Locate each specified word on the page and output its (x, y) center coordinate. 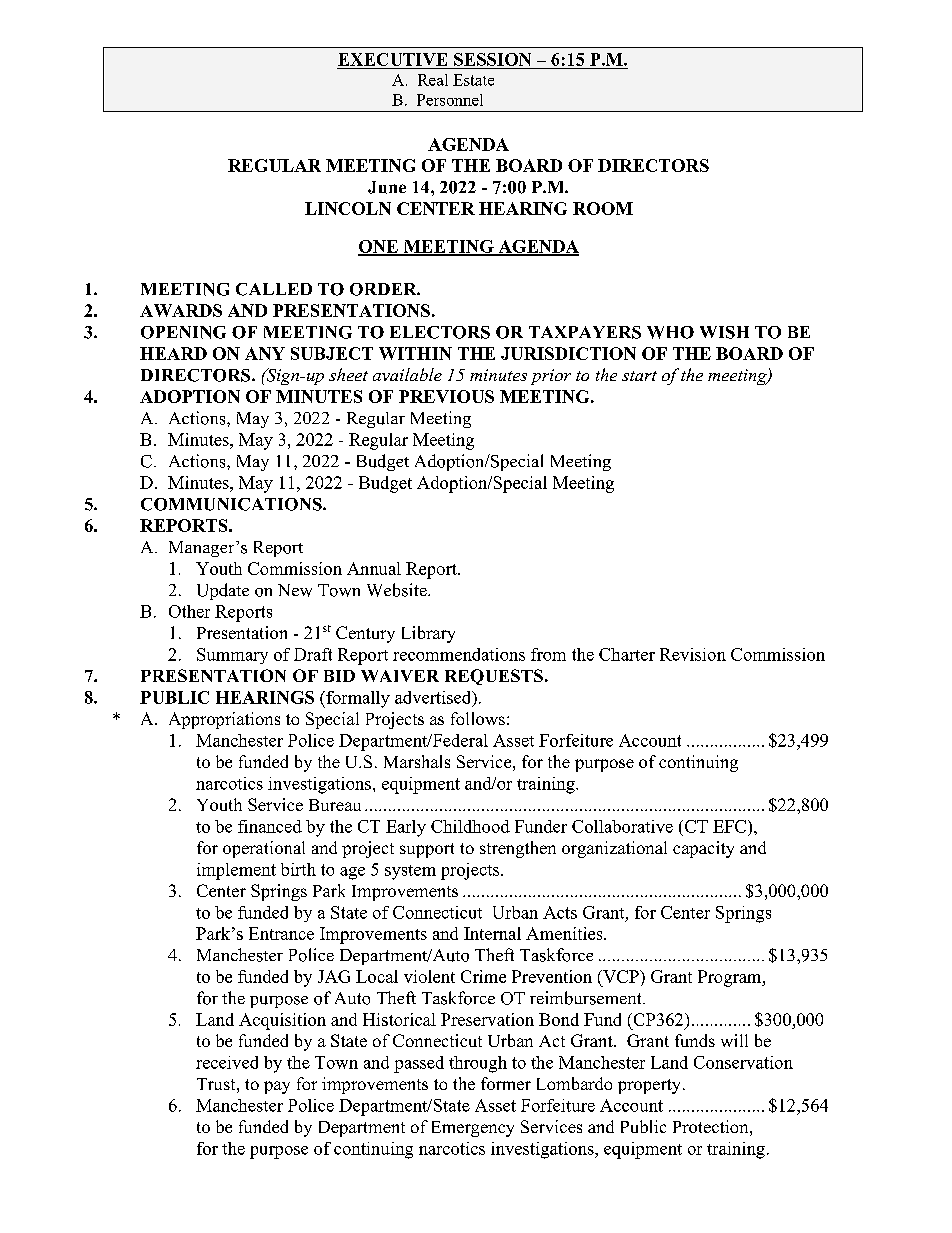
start (639, 376)
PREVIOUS (446, 396)
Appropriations (224, 720)
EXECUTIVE (392, 59)
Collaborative (622, 826)
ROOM (603, 208)
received (227, 1062)
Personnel (450, 100)
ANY (265, 353)
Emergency (473, 1129)
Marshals (417, 761)
